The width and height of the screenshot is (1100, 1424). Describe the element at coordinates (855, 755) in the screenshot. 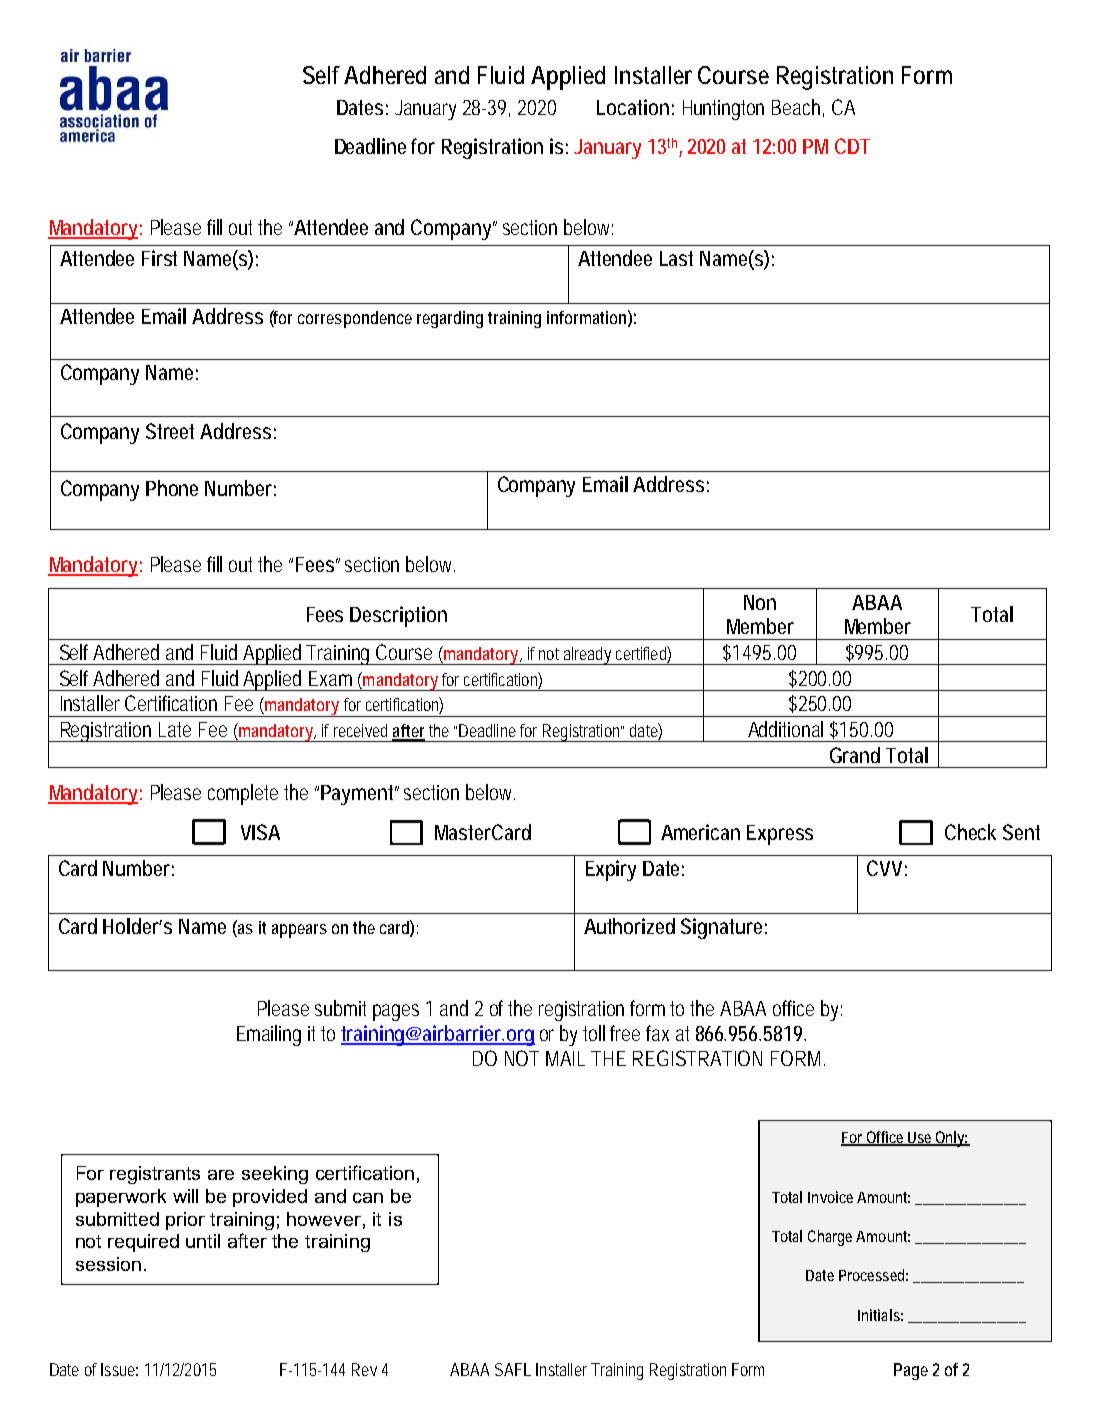

I see `Grand` at that location.
